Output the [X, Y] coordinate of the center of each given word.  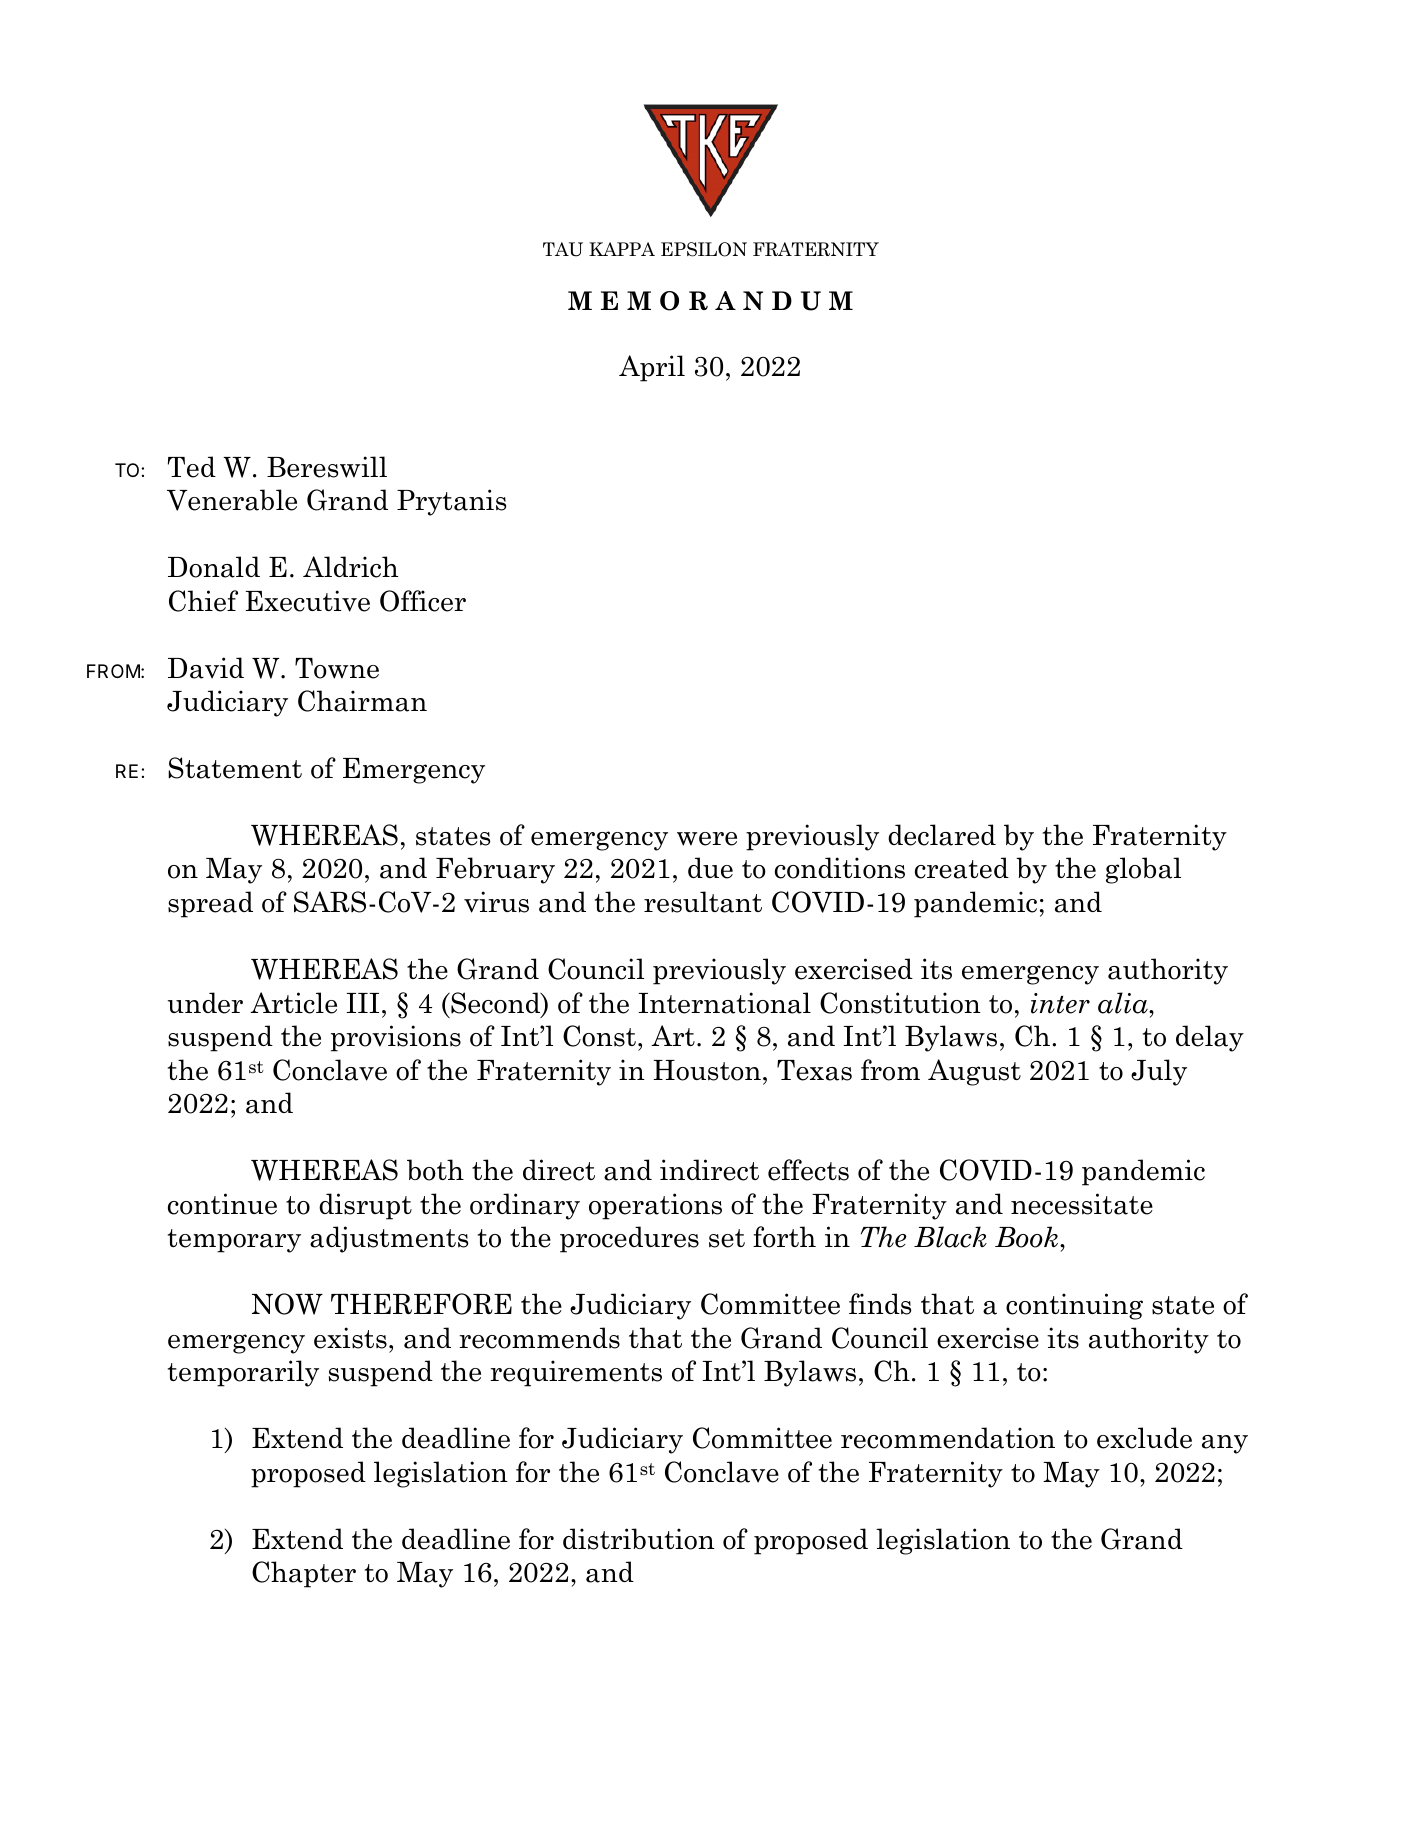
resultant [703, 902]
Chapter [304, 1574]
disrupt [365, 1206]
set [727, 1238]
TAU [563, 249]
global [1143, 870]
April [652, 368]
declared [942, 835]
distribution [639, 1539]
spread [210, 904]
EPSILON [704, 249]
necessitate [1082, 1204]
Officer [423, 601]
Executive [308, 601]
